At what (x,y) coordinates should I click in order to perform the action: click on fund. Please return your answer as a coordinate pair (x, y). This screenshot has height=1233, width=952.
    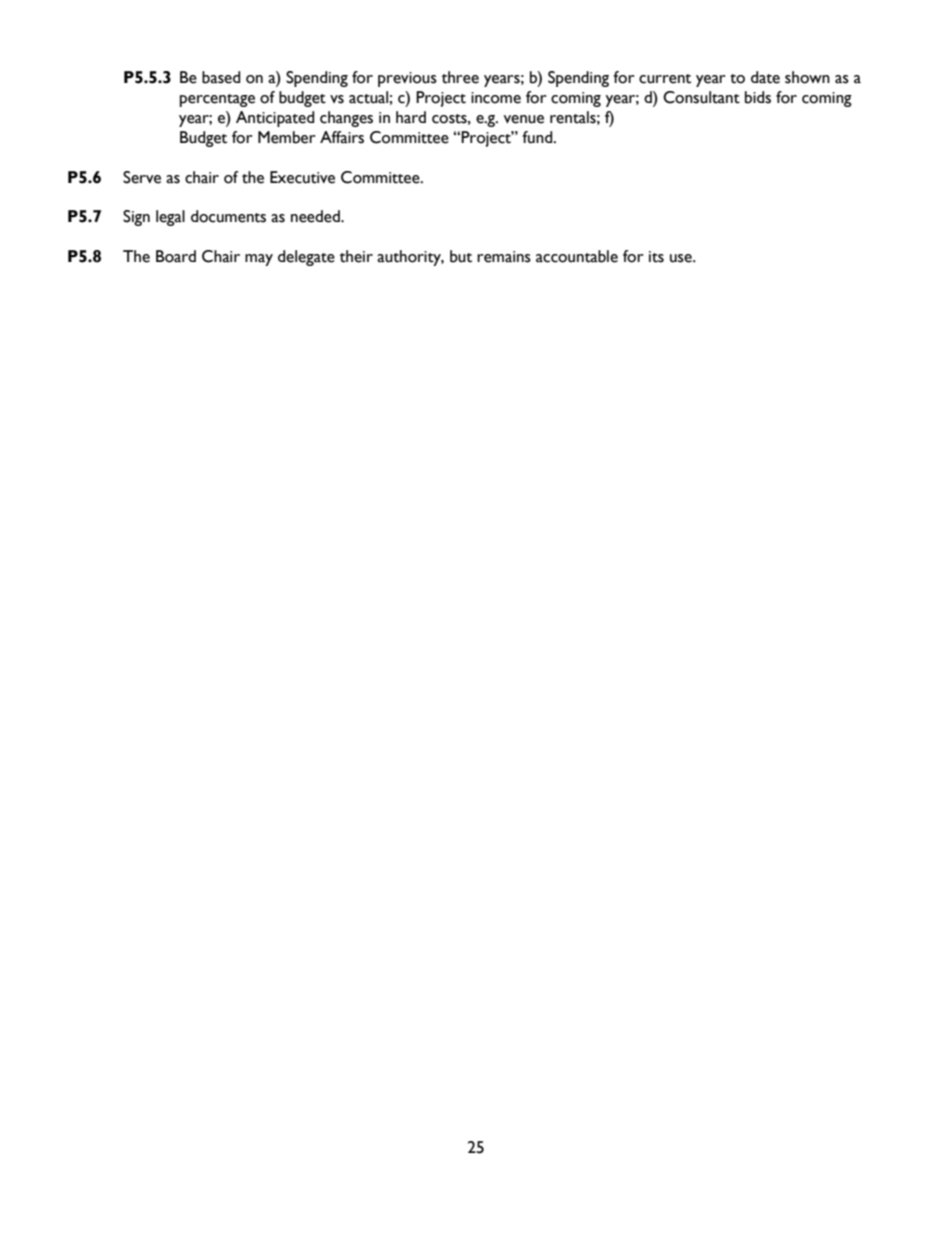
    Looking at the image, I should click on (538, 137).
